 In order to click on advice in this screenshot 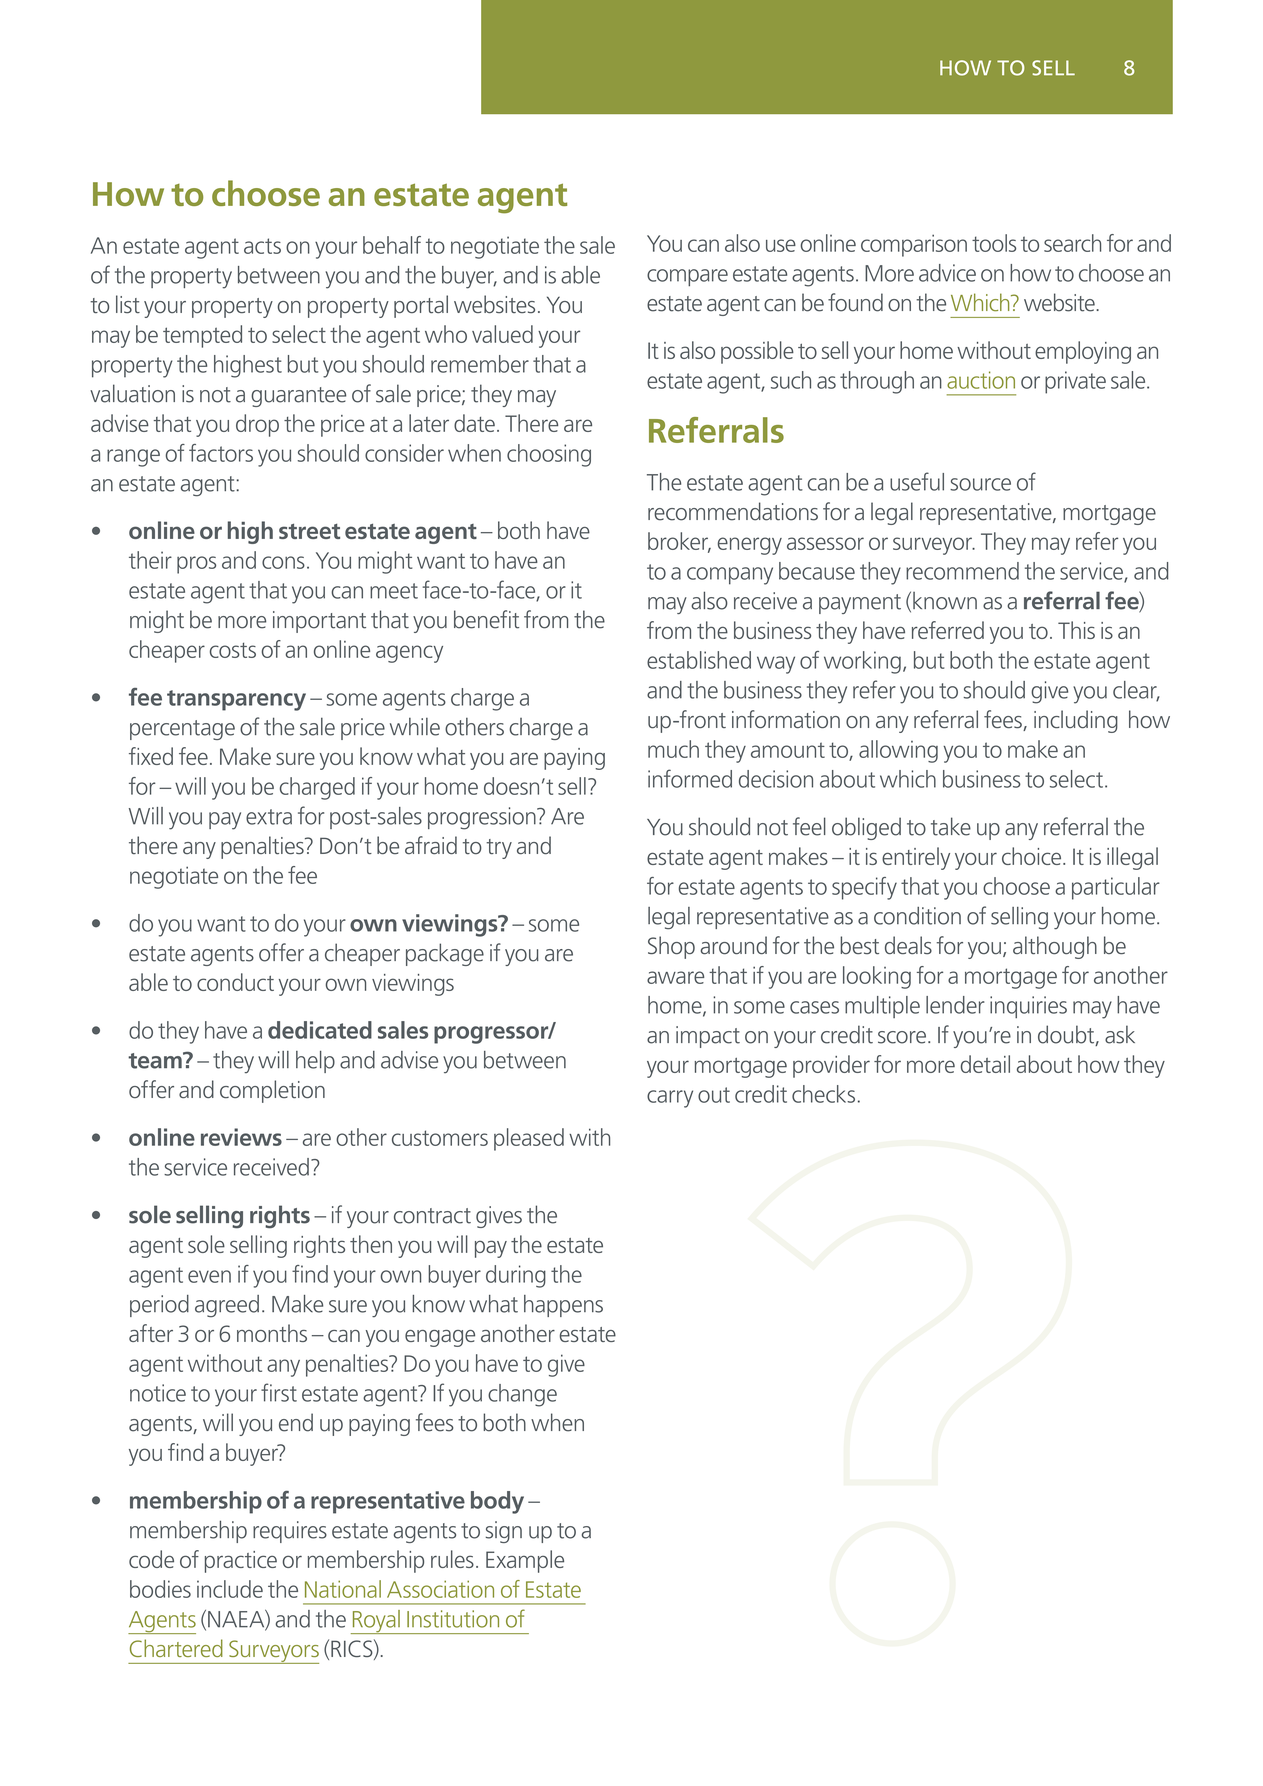, I will do `click(947, 273)`.
